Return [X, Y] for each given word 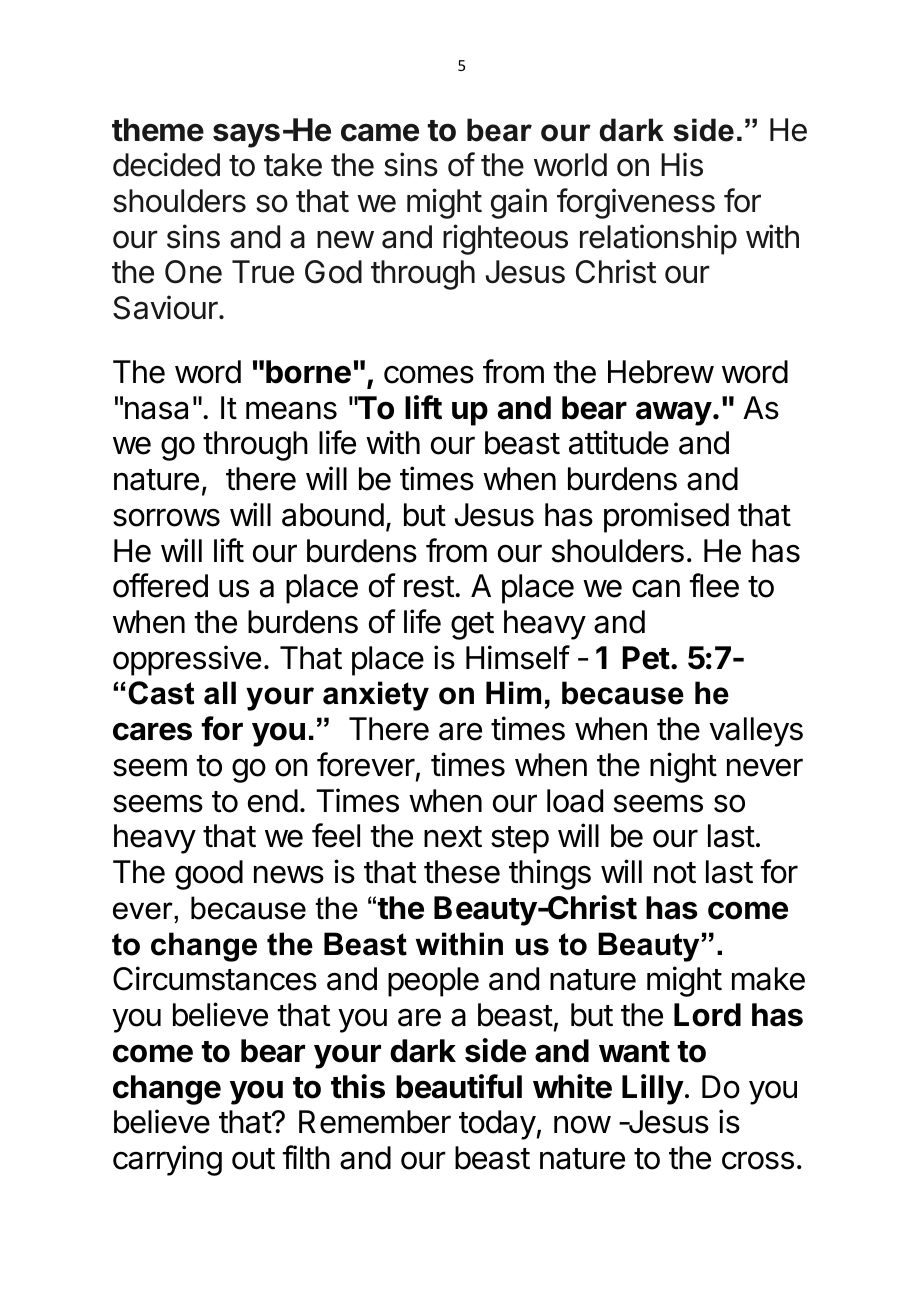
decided [166, 164]
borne [308, 372]
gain [519, 203]
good [209, 875]
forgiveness [636, 203]
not [675, 873]
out [253, 1159]
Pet [646, 658]
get [472, 626]
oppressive [187, 660]
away [674, 414]
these [462, 872]
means [291, 410]
